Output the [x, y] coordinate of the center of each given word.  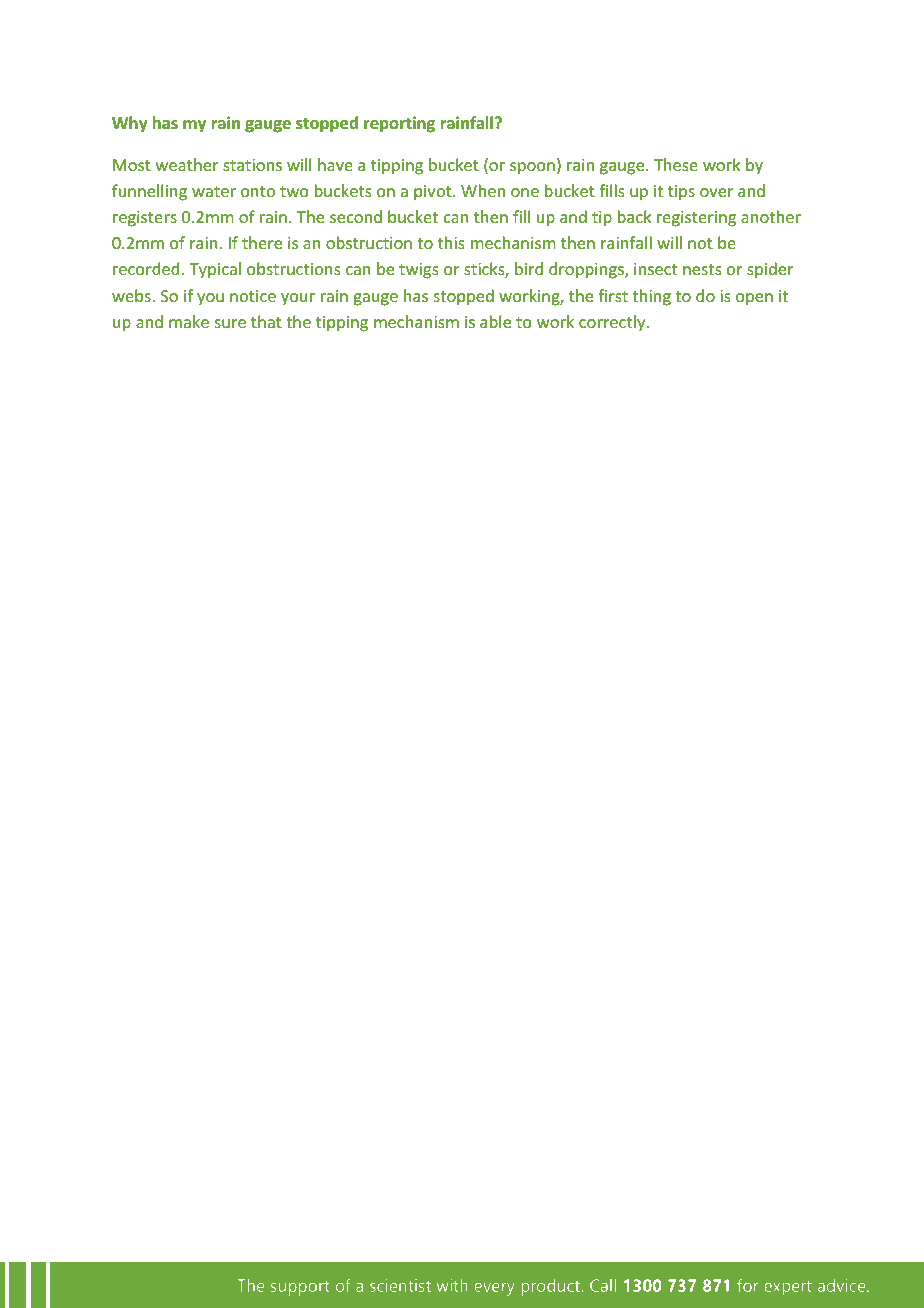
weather [187, 164]
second [356, 216]
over [716, 192]
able [495, 321]
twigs [419, 271]
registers [145, 219]
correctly [613, 323]
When [483, 190]
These [676, 164]
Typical [215, 270]
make [189, 321]
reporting [399, 124]
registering [696, 219]
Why [130, 124]
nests [702, 269]
